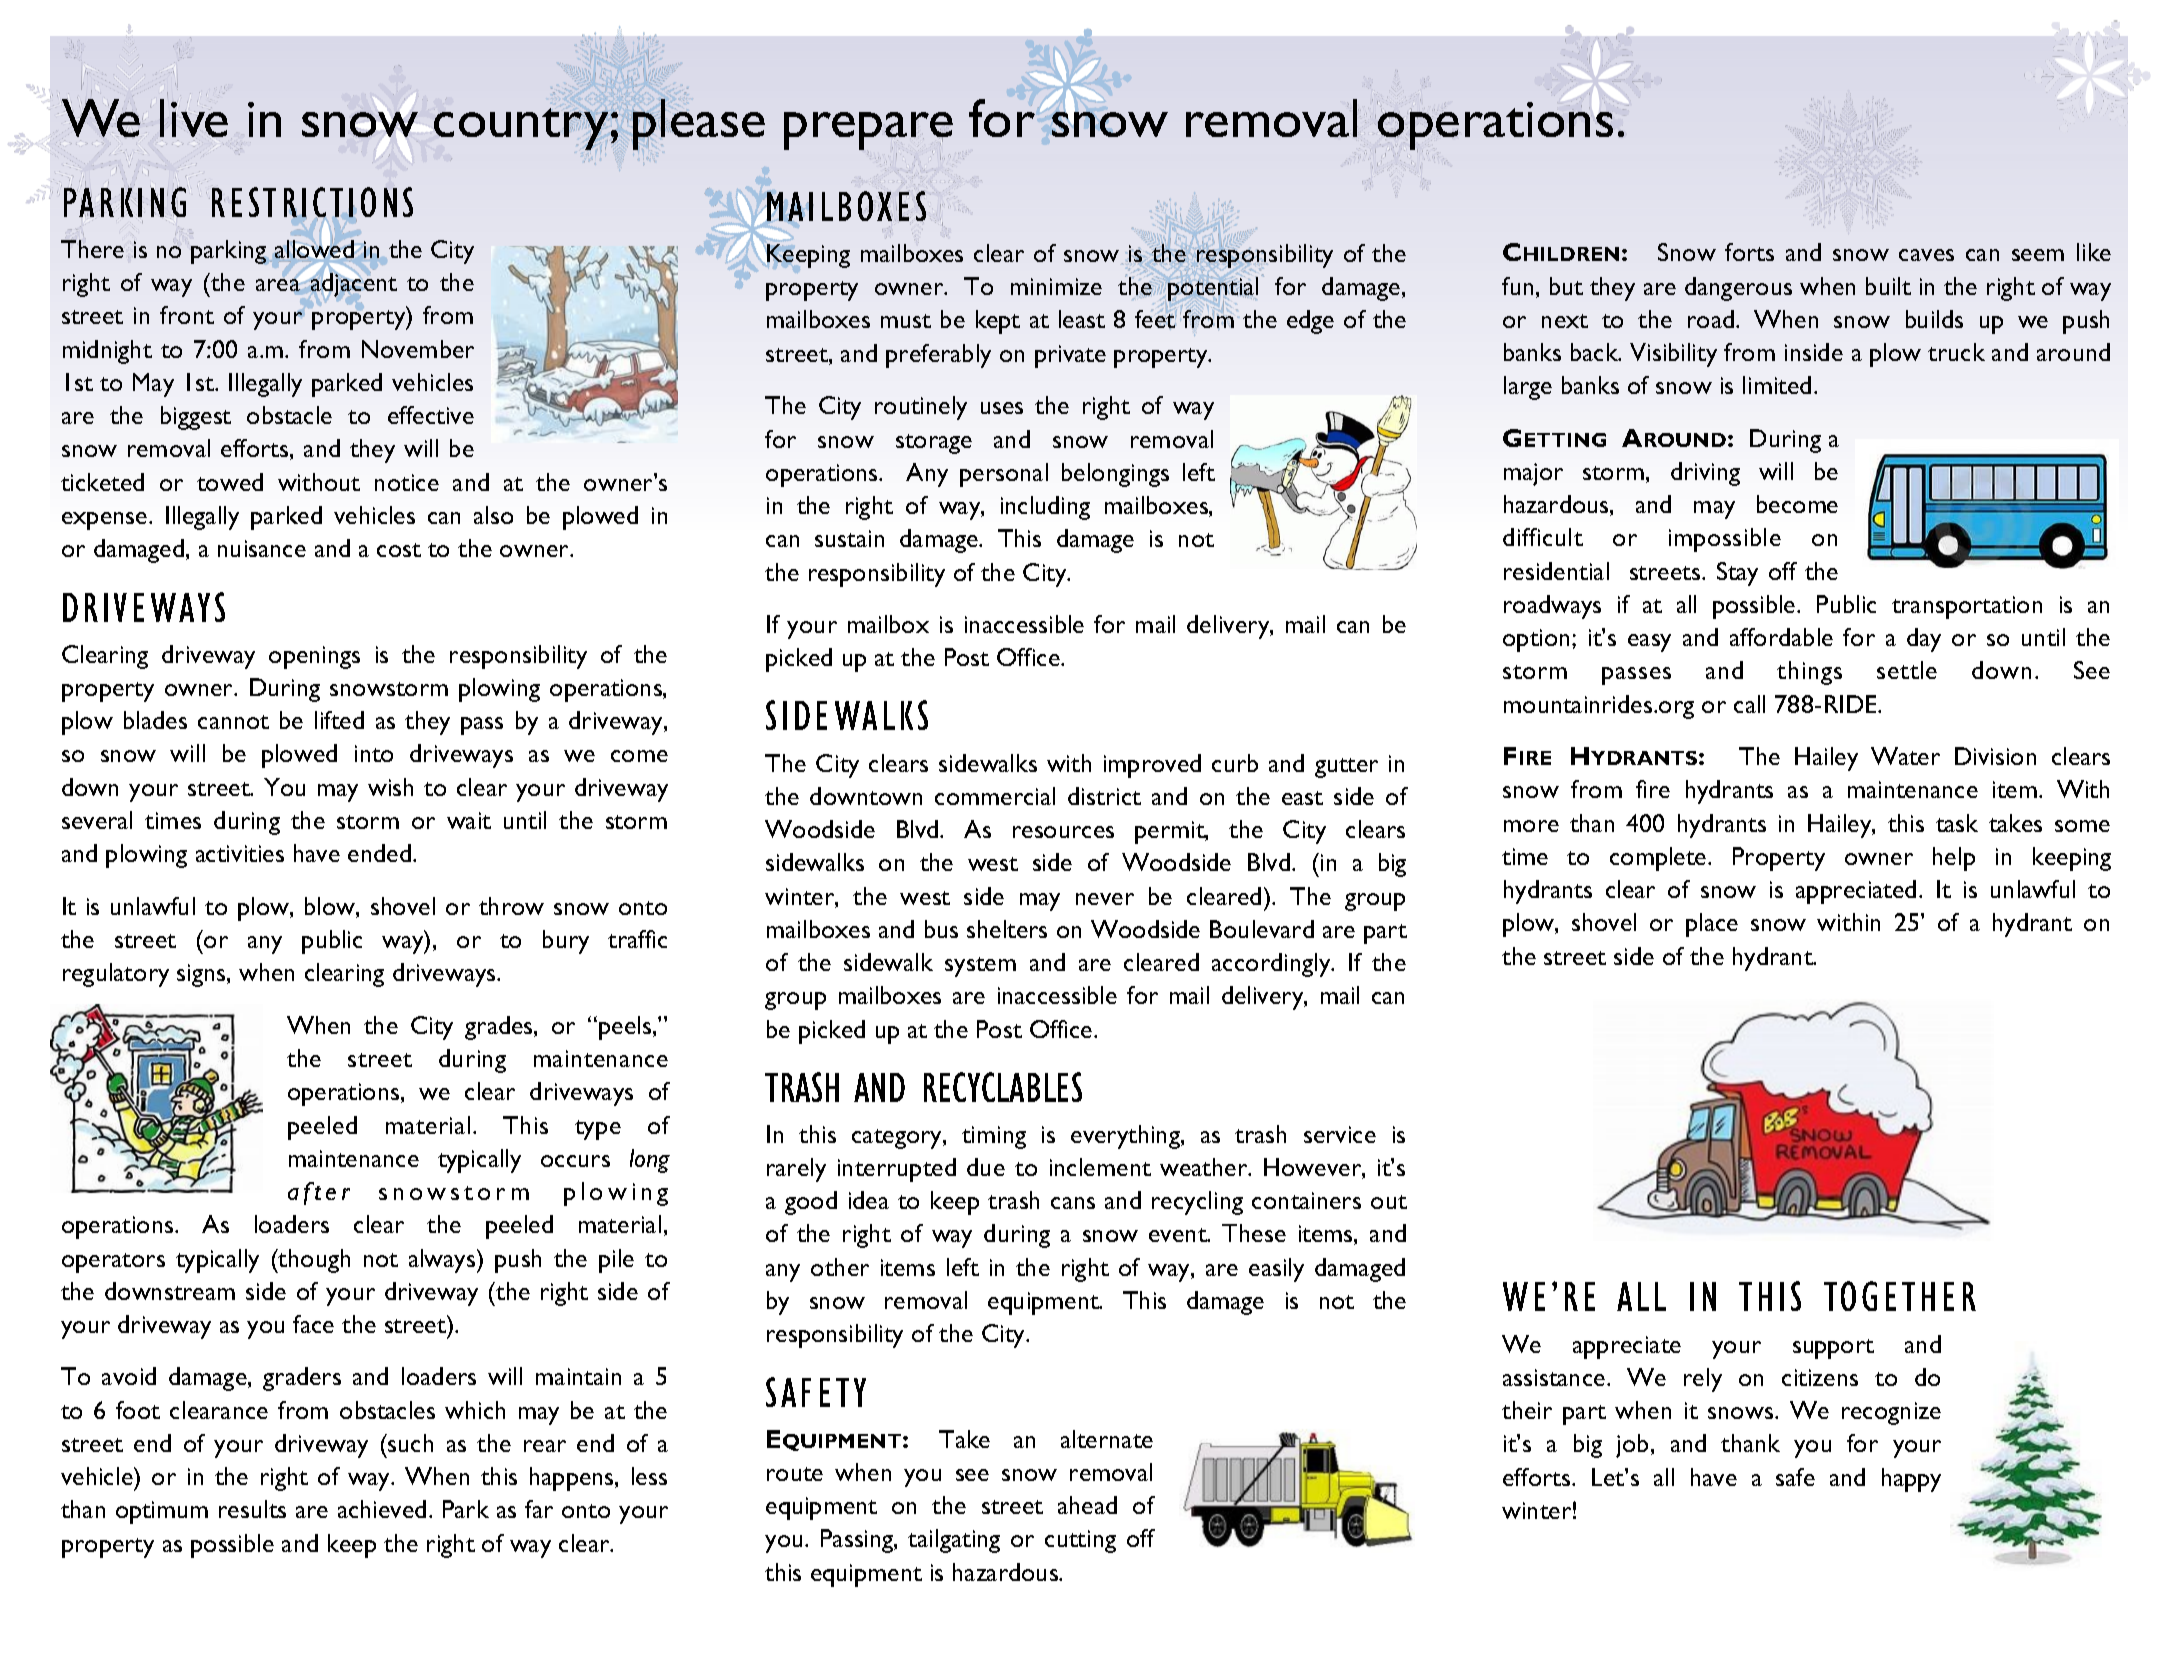 This screenshot has width=2173, height=1679. Describe the element at coordinates (1045, 508) in the screenshot. I see `including` at that location.
